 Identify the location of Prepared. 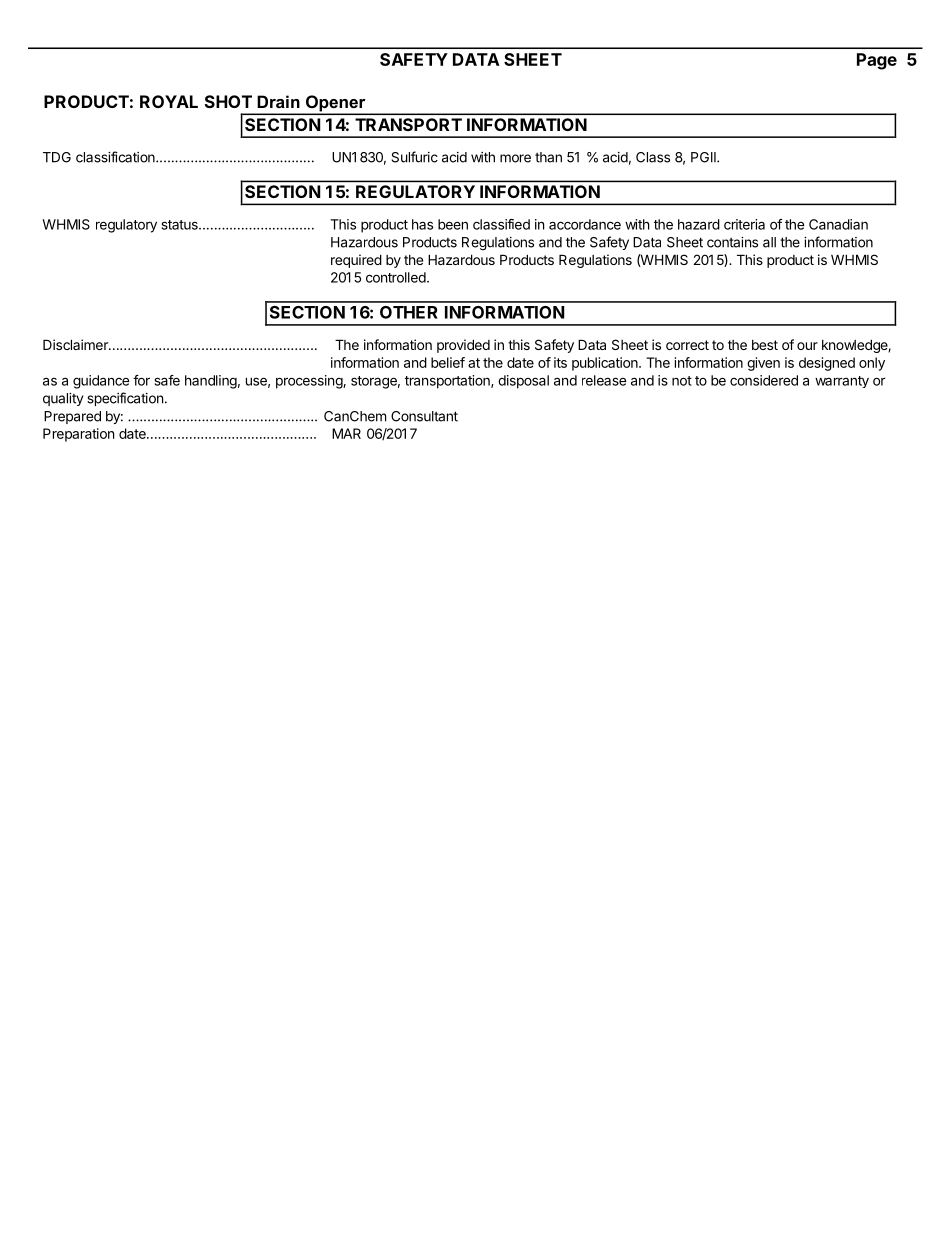
(72, 417).
